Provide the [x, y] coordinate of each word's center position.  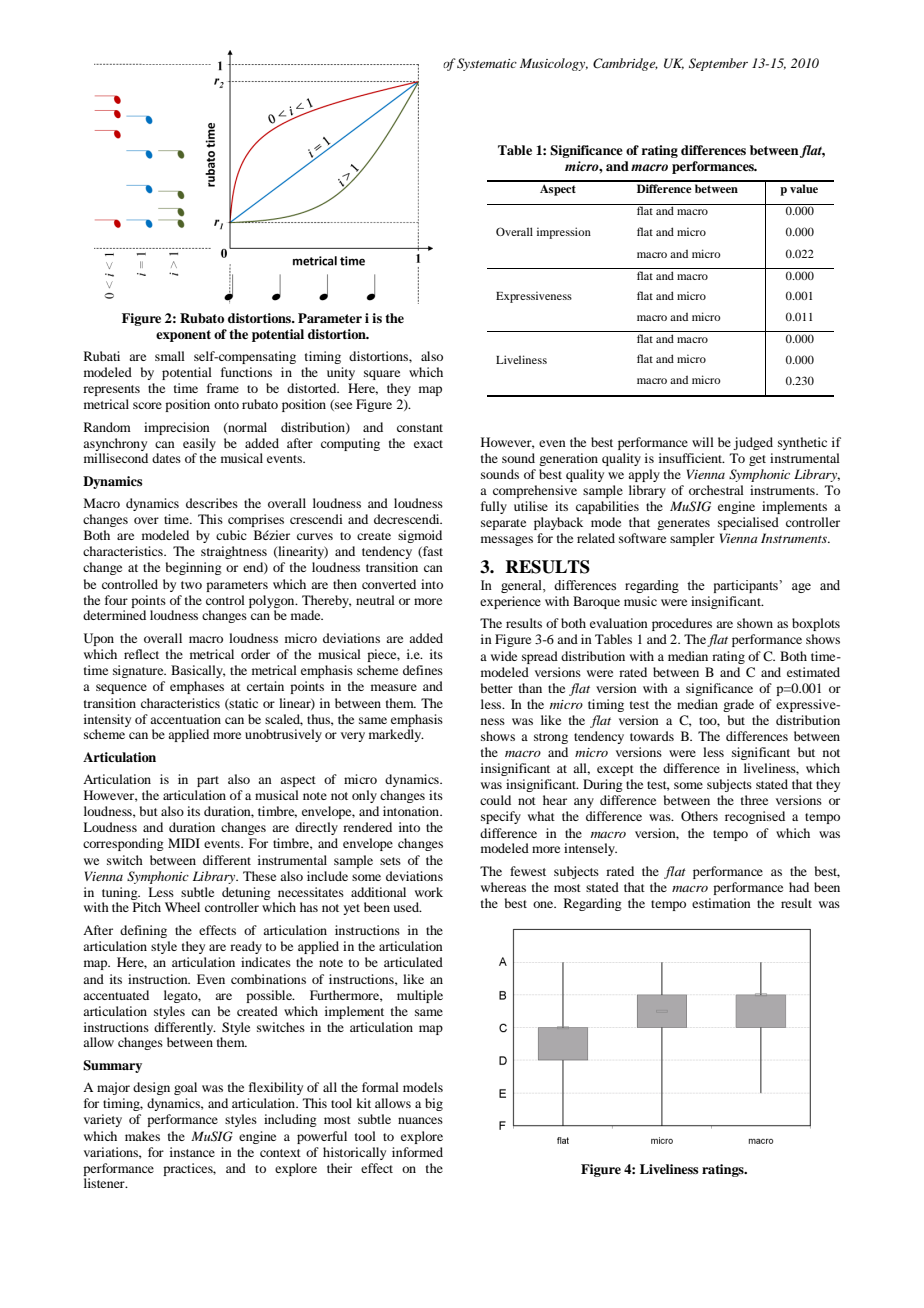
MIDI [184, 843]
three [754, 800]
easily [199, 444]
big [434, 1104]
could [495, 800]
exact [428, 444]
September [718, 64]
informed [417, 1152]
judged [753, 443]
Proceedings [140, 64]
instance [192, 1152]
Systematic [487, 64]
